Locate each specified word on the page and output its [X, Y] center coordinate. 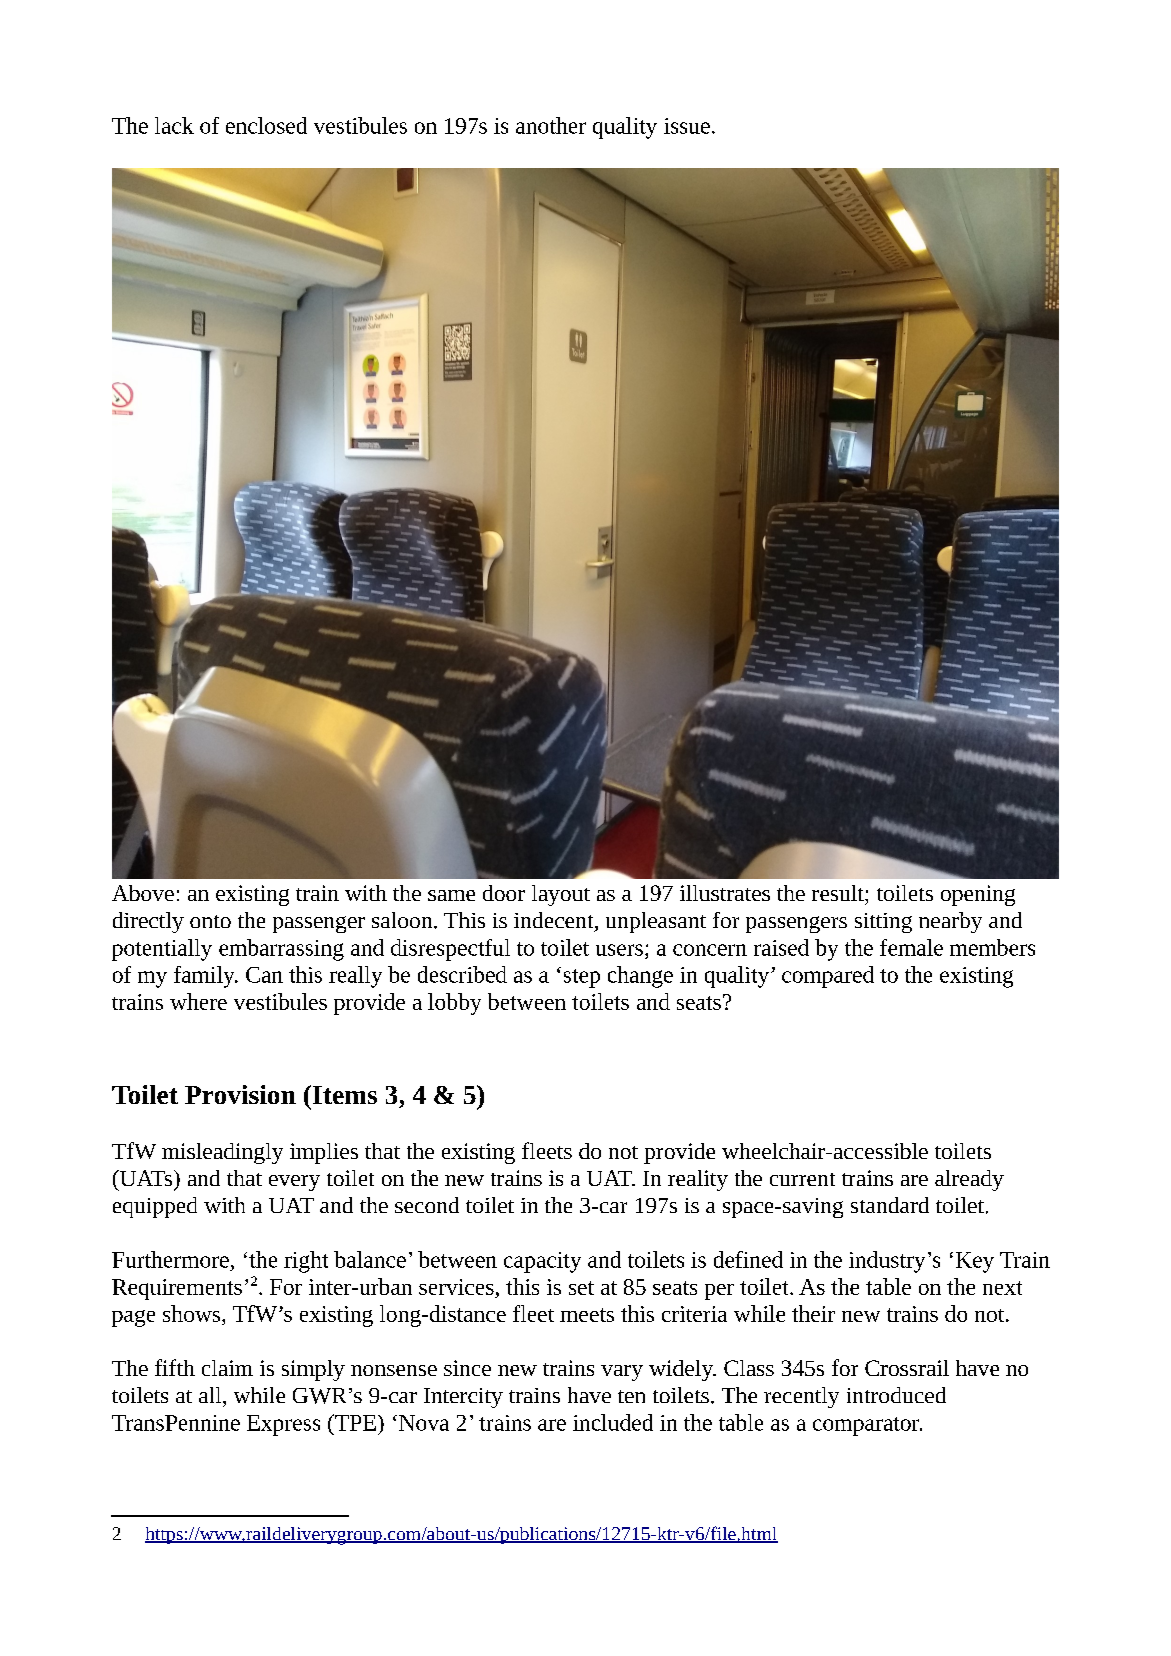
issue [687, 126]
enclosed [266, 125]
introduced [896, 1395]
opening [978, 895]
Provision [240, 1094]
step [582, 978]
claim [227, 1368]
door [504, 893]
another [551, 125]
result [839, 893]
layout [561, 895]
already [969, 1180]
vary [622, 1373]
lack [174, 125]
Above [143, 893]
